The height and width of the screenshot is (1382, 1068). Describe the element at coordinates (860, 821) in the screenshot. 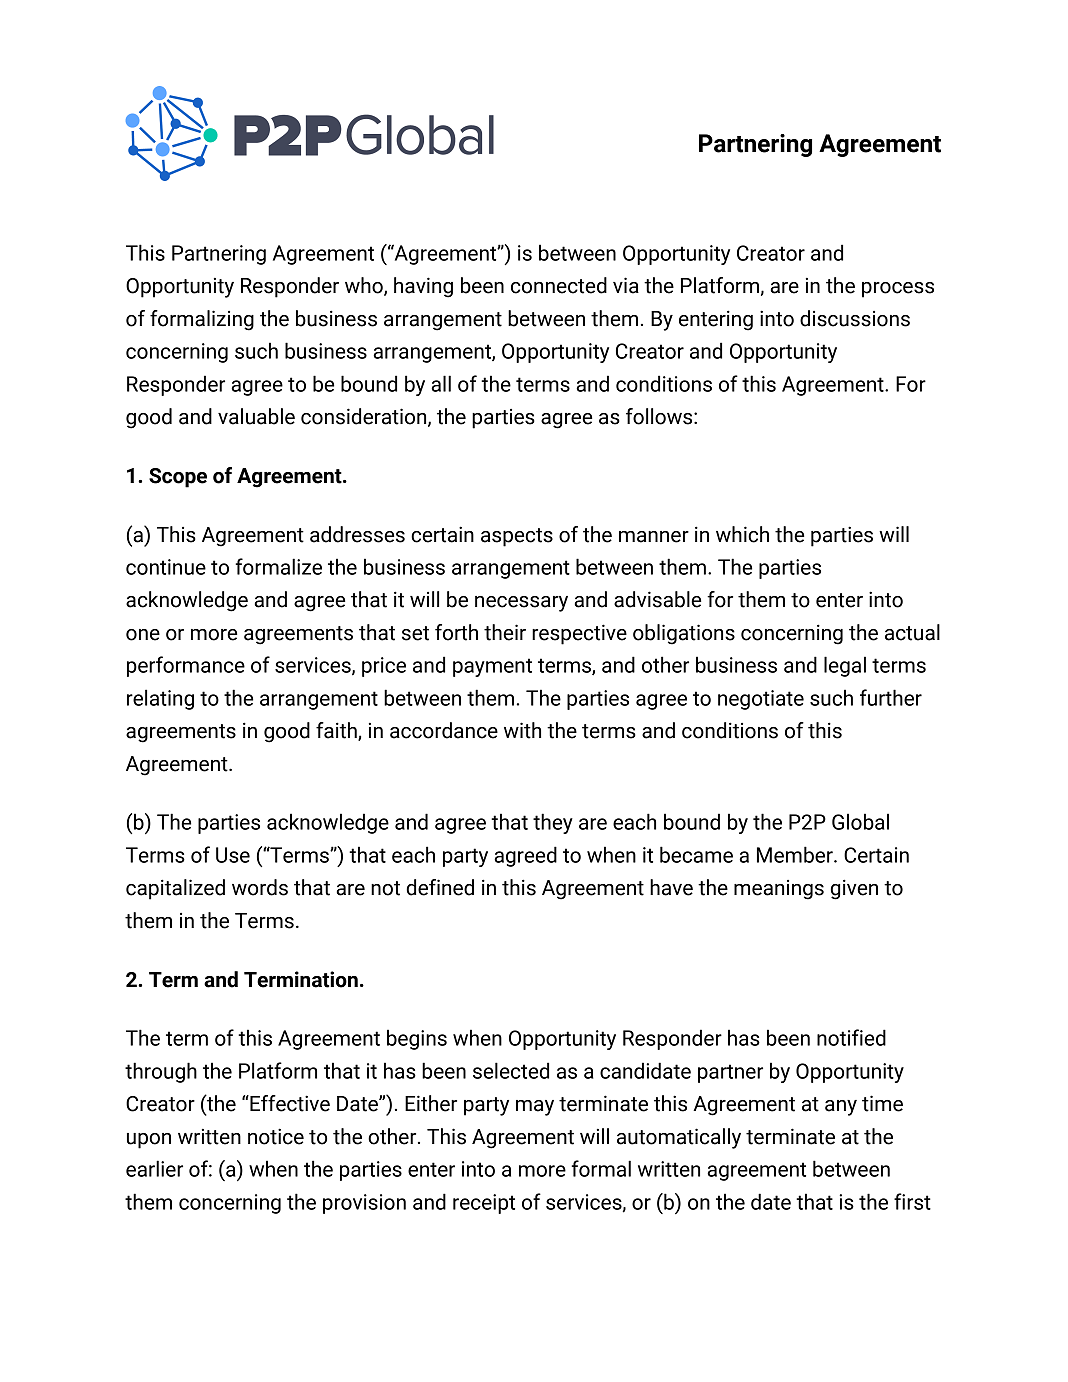

I see `Global` at that location.
